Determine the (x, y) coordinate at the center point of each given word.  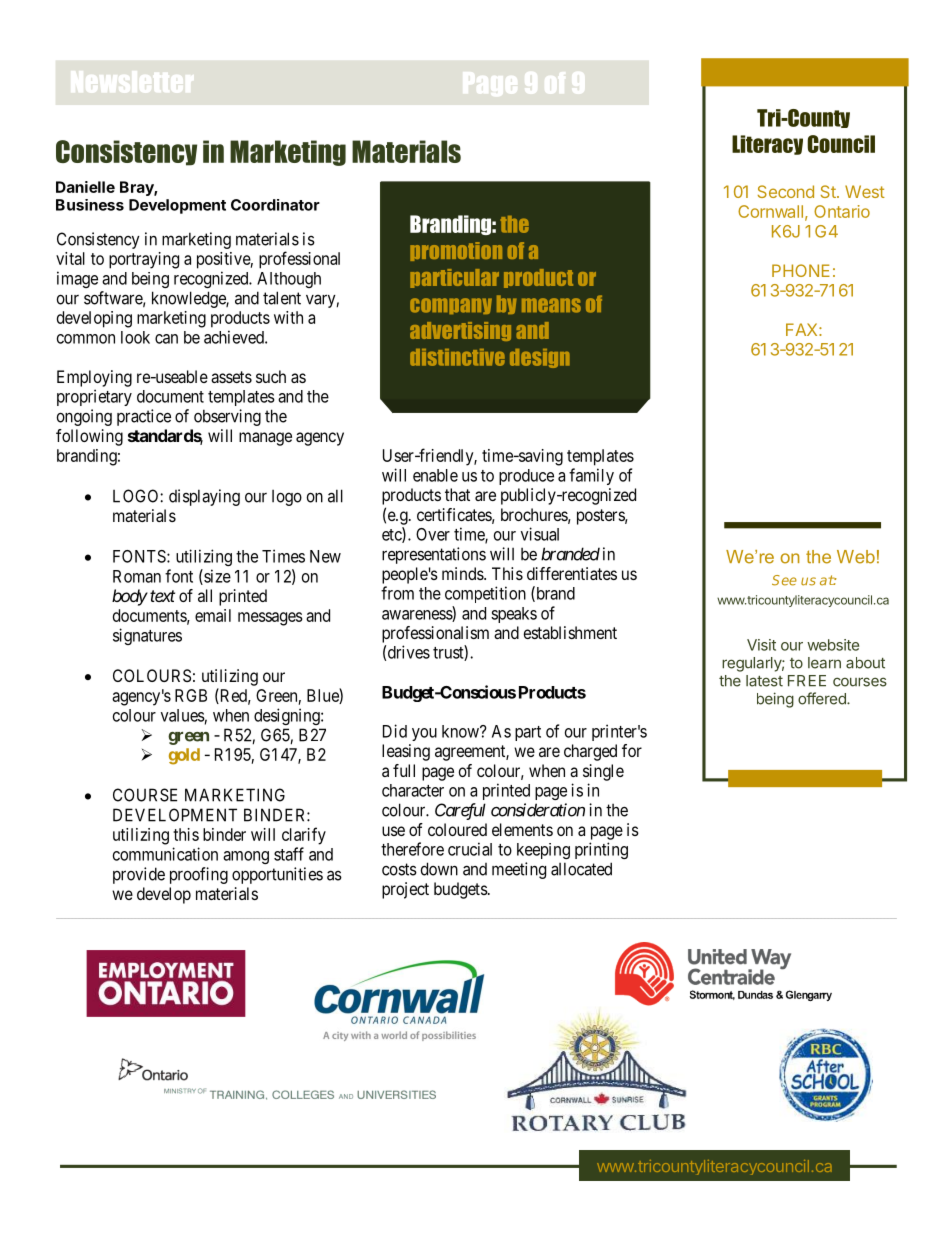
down (439, 869)
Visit (761, 645)
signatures (147, 636)
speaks (514, 615)
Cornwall (770, 211)
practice (144, 417)
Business (90, 205)
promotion (456, 251)
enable (435, 475)
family (591, 476)
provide (139, 875)
